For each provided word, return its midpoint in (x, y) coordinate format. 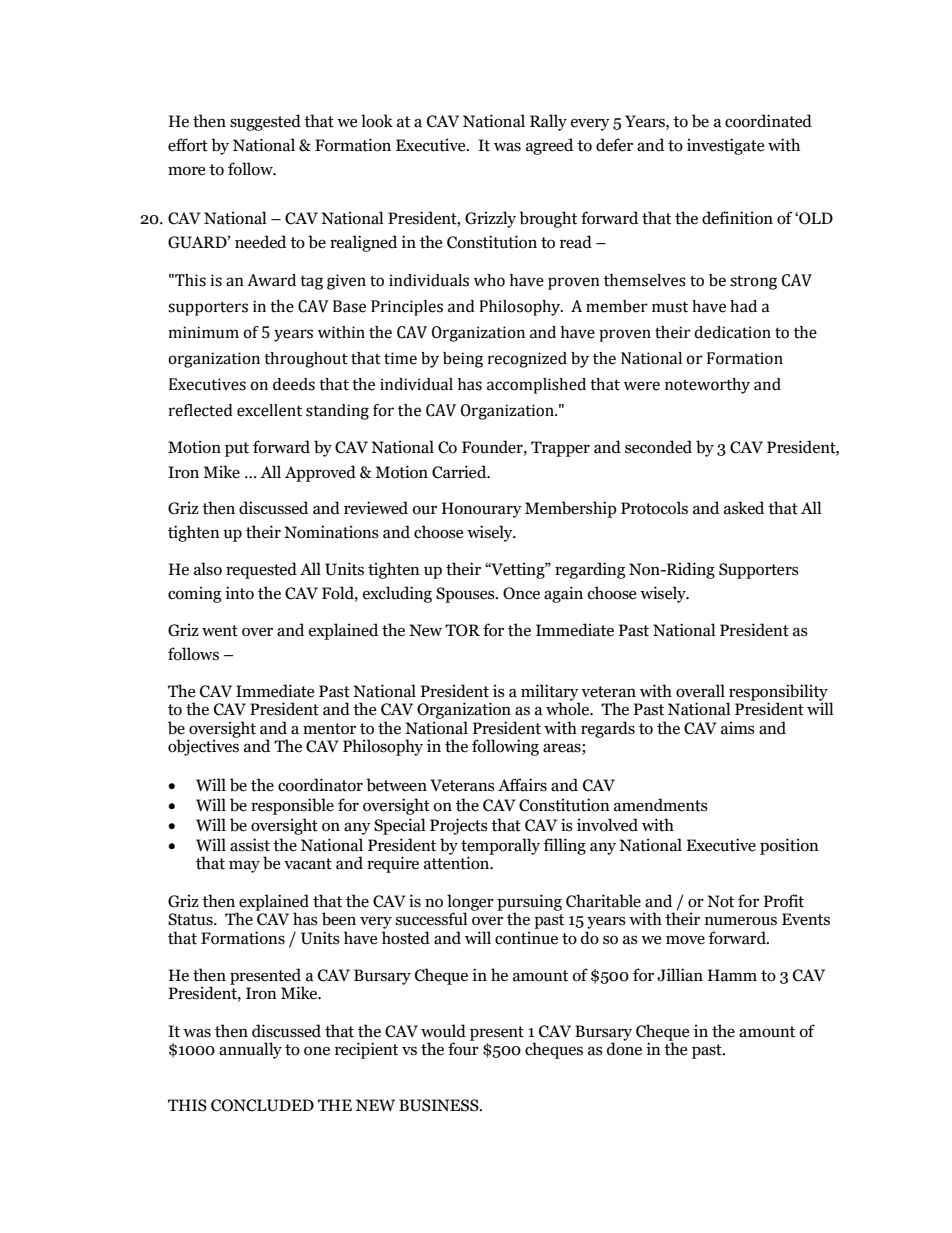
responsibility (777, 693)
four (463, 1048)
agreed (549, 146)
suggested (265, 122)
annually (250, 1050)
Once (521, 593)
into (239, 593)
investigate (725, 146)
